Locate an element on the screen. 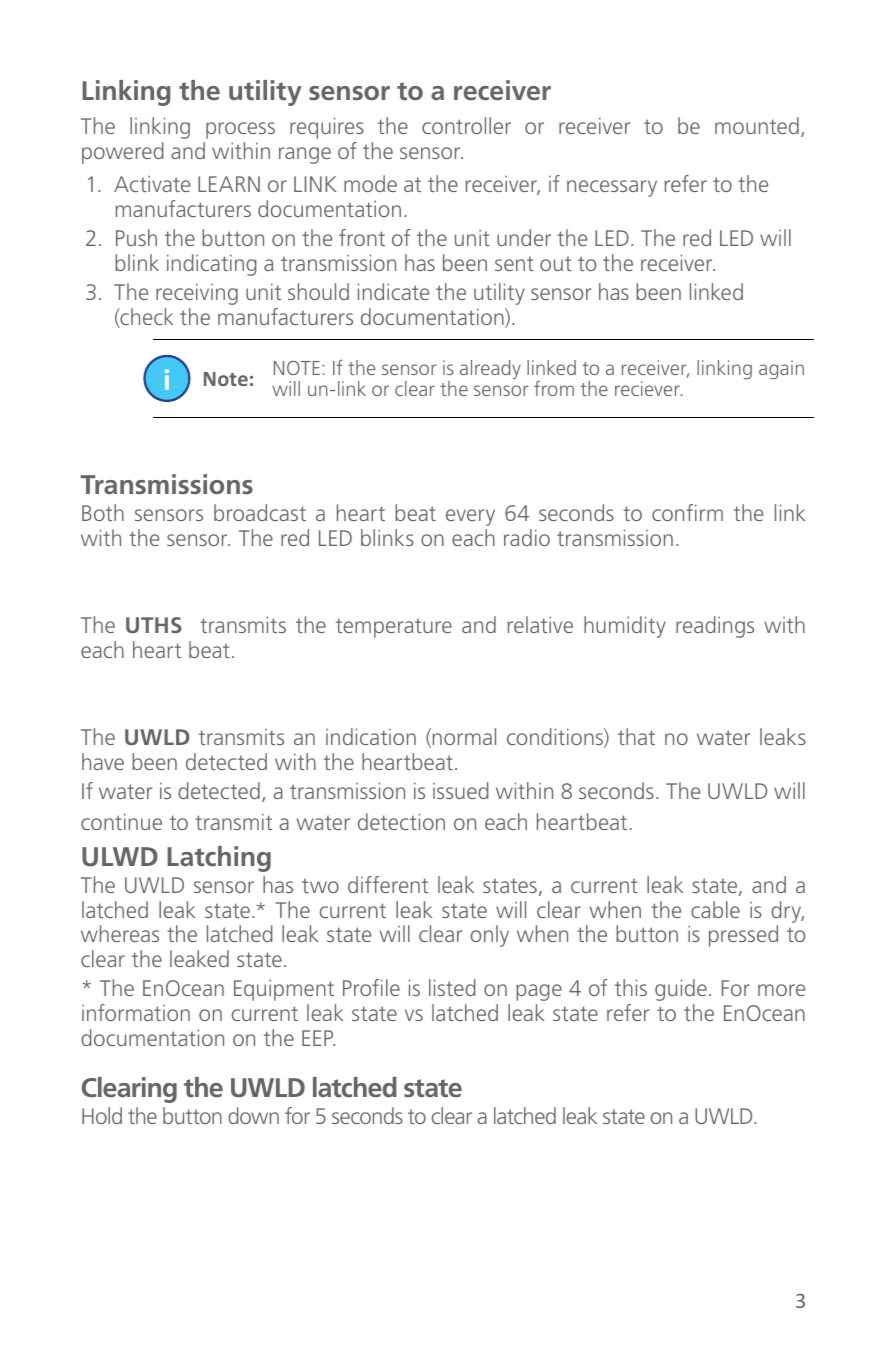 This screenshot has height=1372, width=887. down is located at coordinates (253, 1115).
